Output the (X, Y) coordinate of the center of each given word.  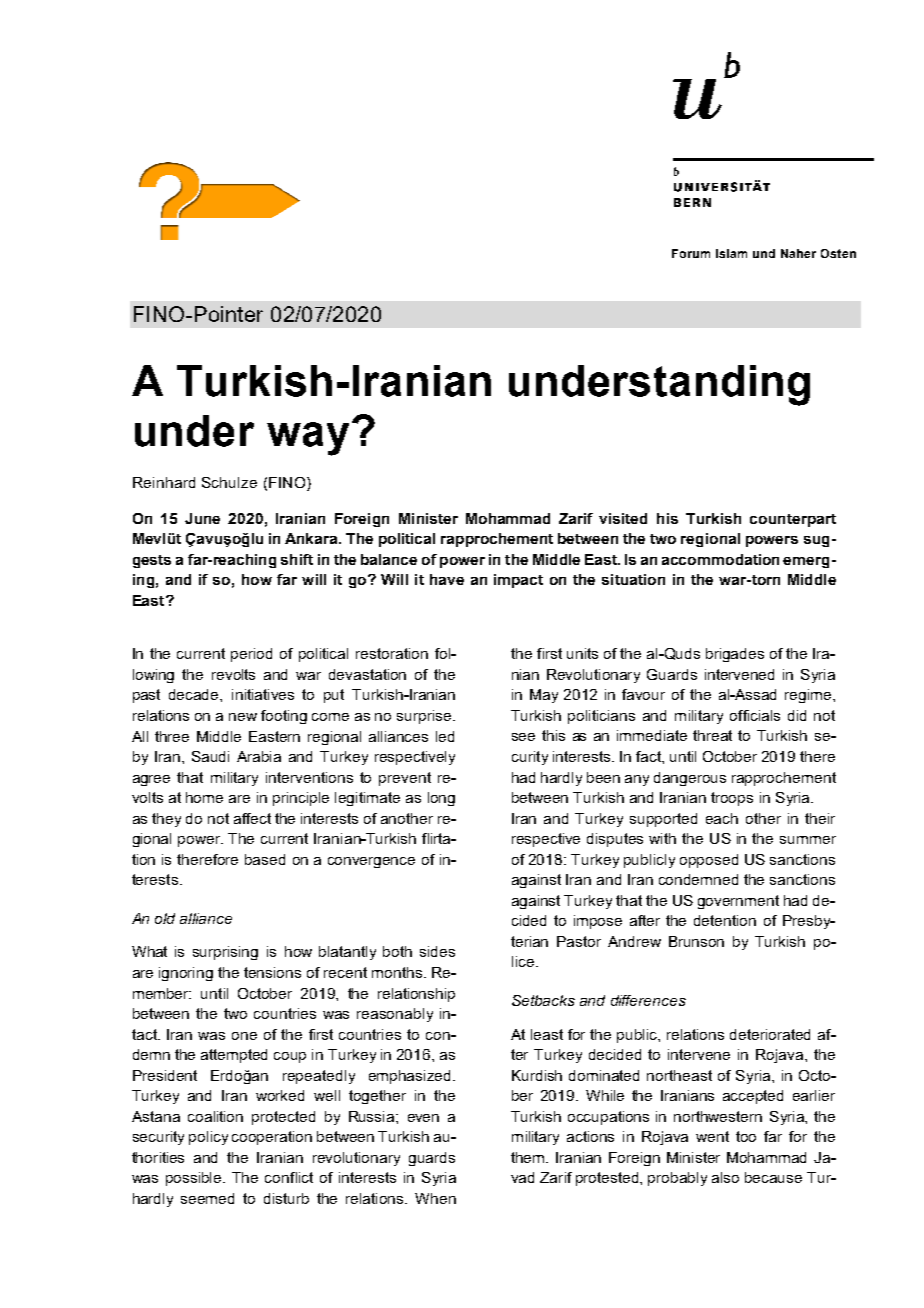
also (725, 1177)
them (529, 1157)
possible (195, 1179)
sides (437, 951)
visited (623, 518)
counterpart (793, 520)
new (243, 717)
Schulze (229, 482)
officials (755, 715)
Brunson (696, 941)
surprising (225, 953)
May (544, 696)
